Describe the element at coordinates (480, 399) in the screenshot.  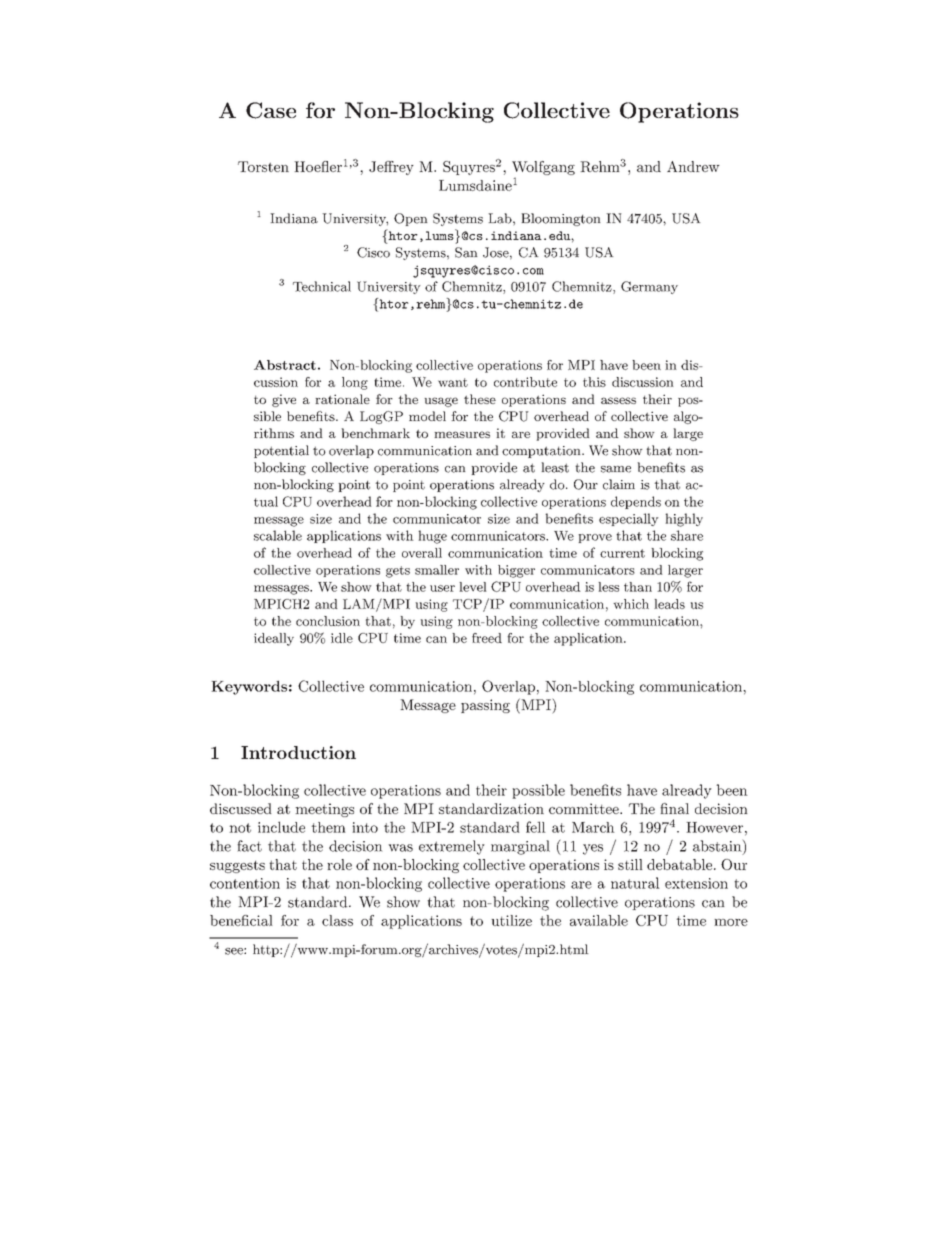
I see `these` at that location.
